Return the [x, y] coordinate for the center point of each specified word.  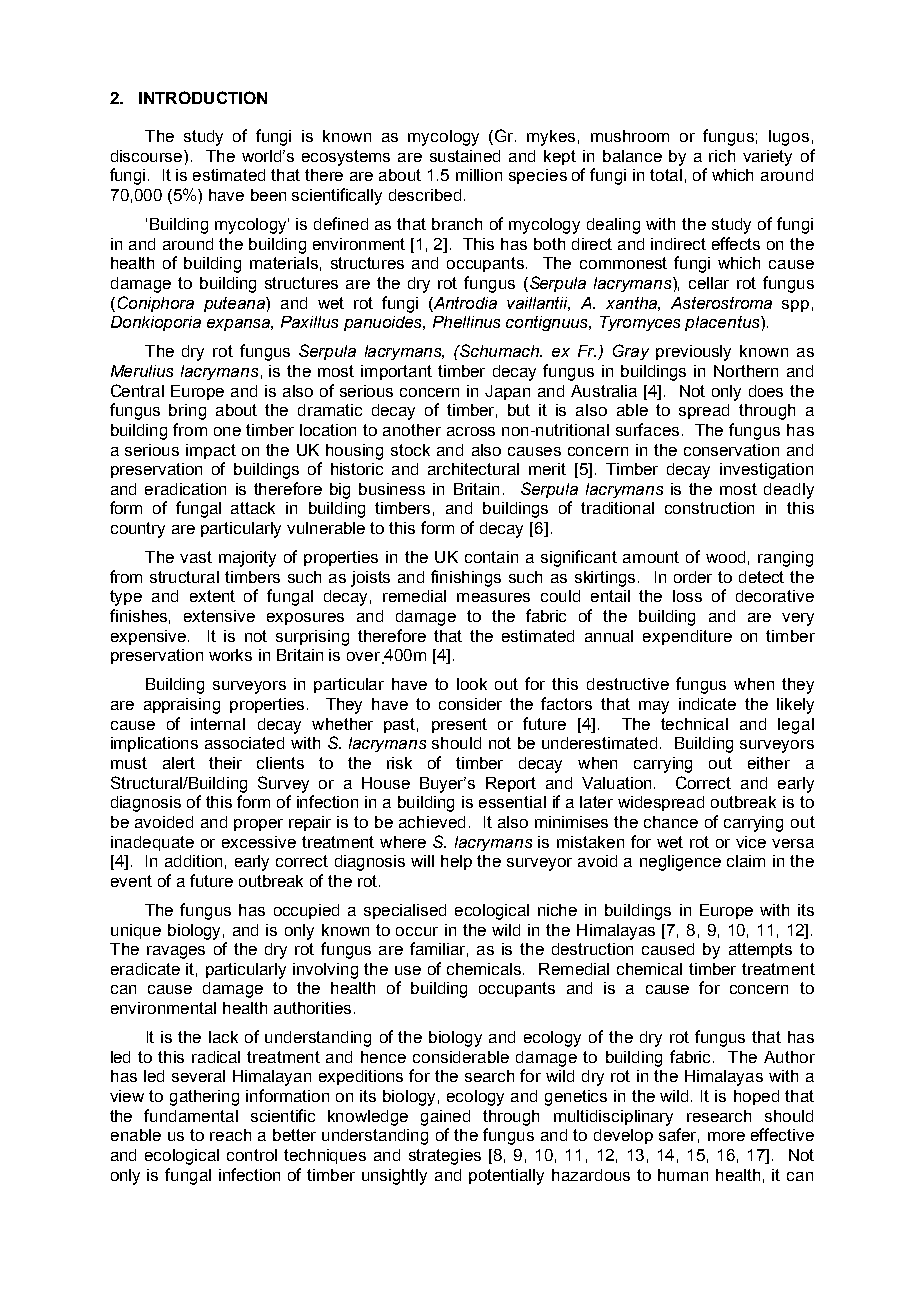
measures [493, 597]
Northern [746, 371]
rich [722, 156]
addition [193, 861]
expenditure [687, 637]
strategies [445, 1157]
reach [230, 1135]
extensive [219, 616]
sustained [465, 156]
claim [746, 861]
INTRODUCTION [203, 97]
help [456, 862]
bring [187, 412]
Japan [507, 392]
